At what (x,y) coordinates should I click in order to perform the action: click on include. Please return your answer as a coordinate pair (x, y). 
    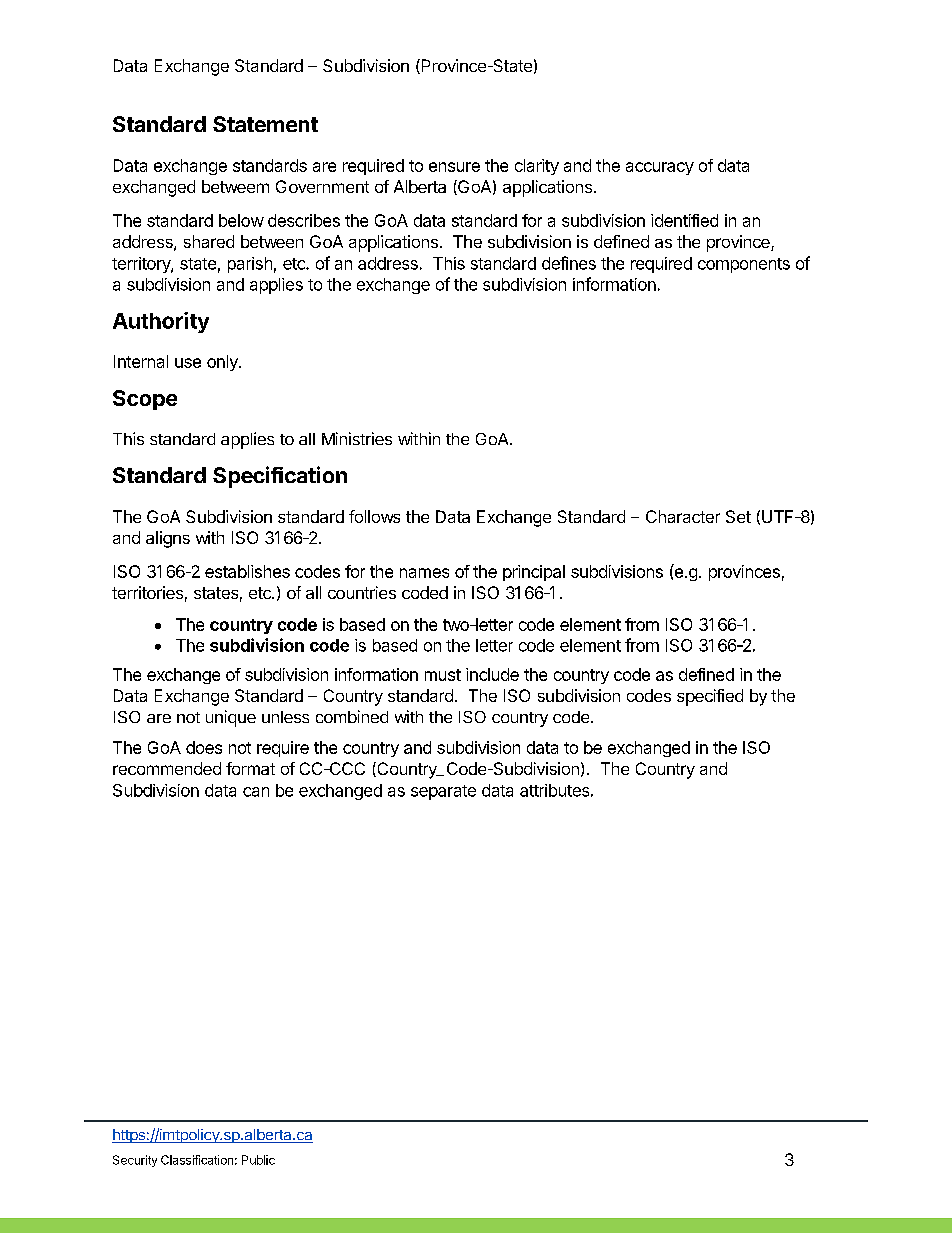
    Looking at the image, I should click on (492, 674).
